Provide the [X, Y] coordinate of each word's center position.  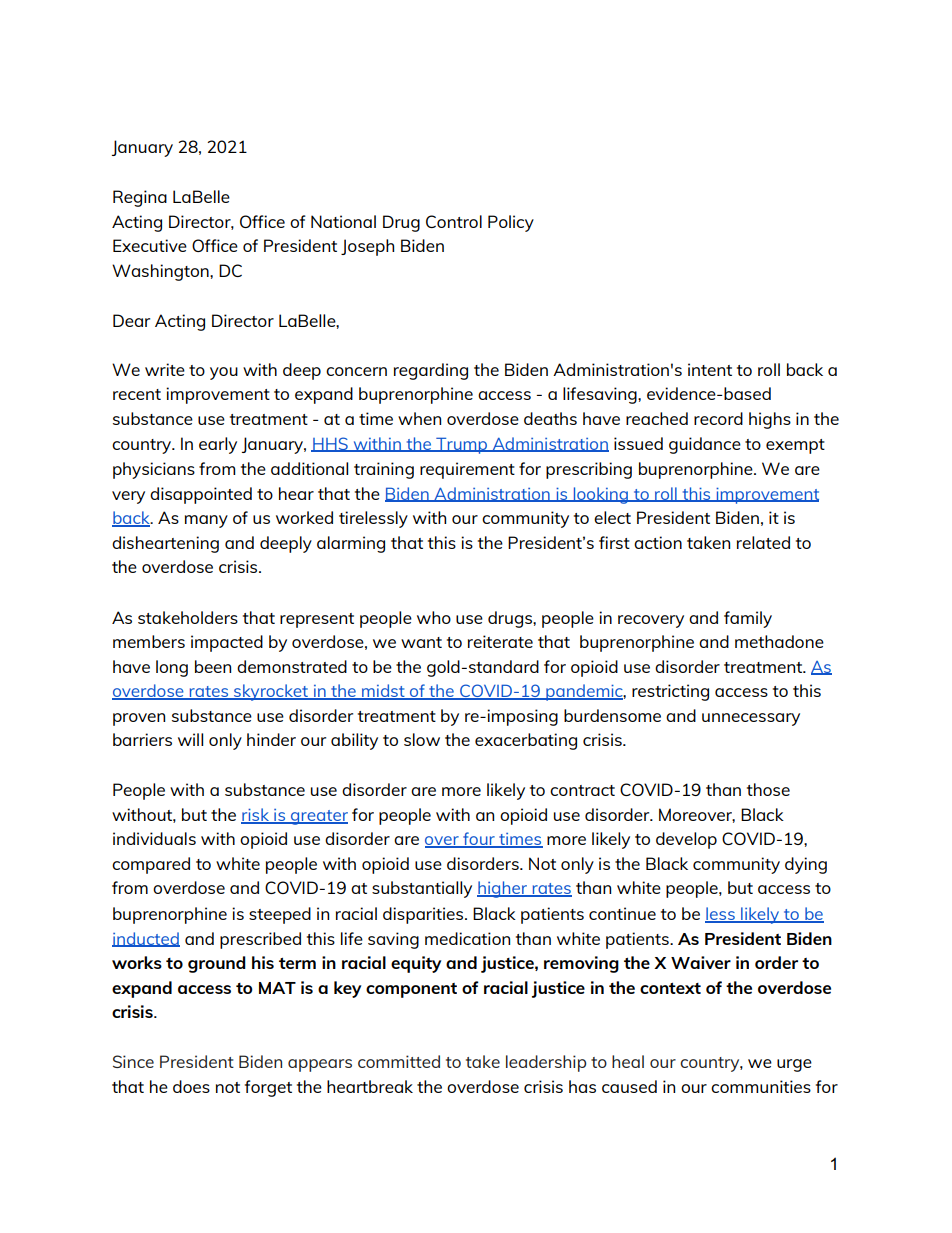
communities [761, 1086]
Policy [511, 223]
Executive [150, 245]
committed [399, 1061]
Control [454, 221]
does [191, 1086]
